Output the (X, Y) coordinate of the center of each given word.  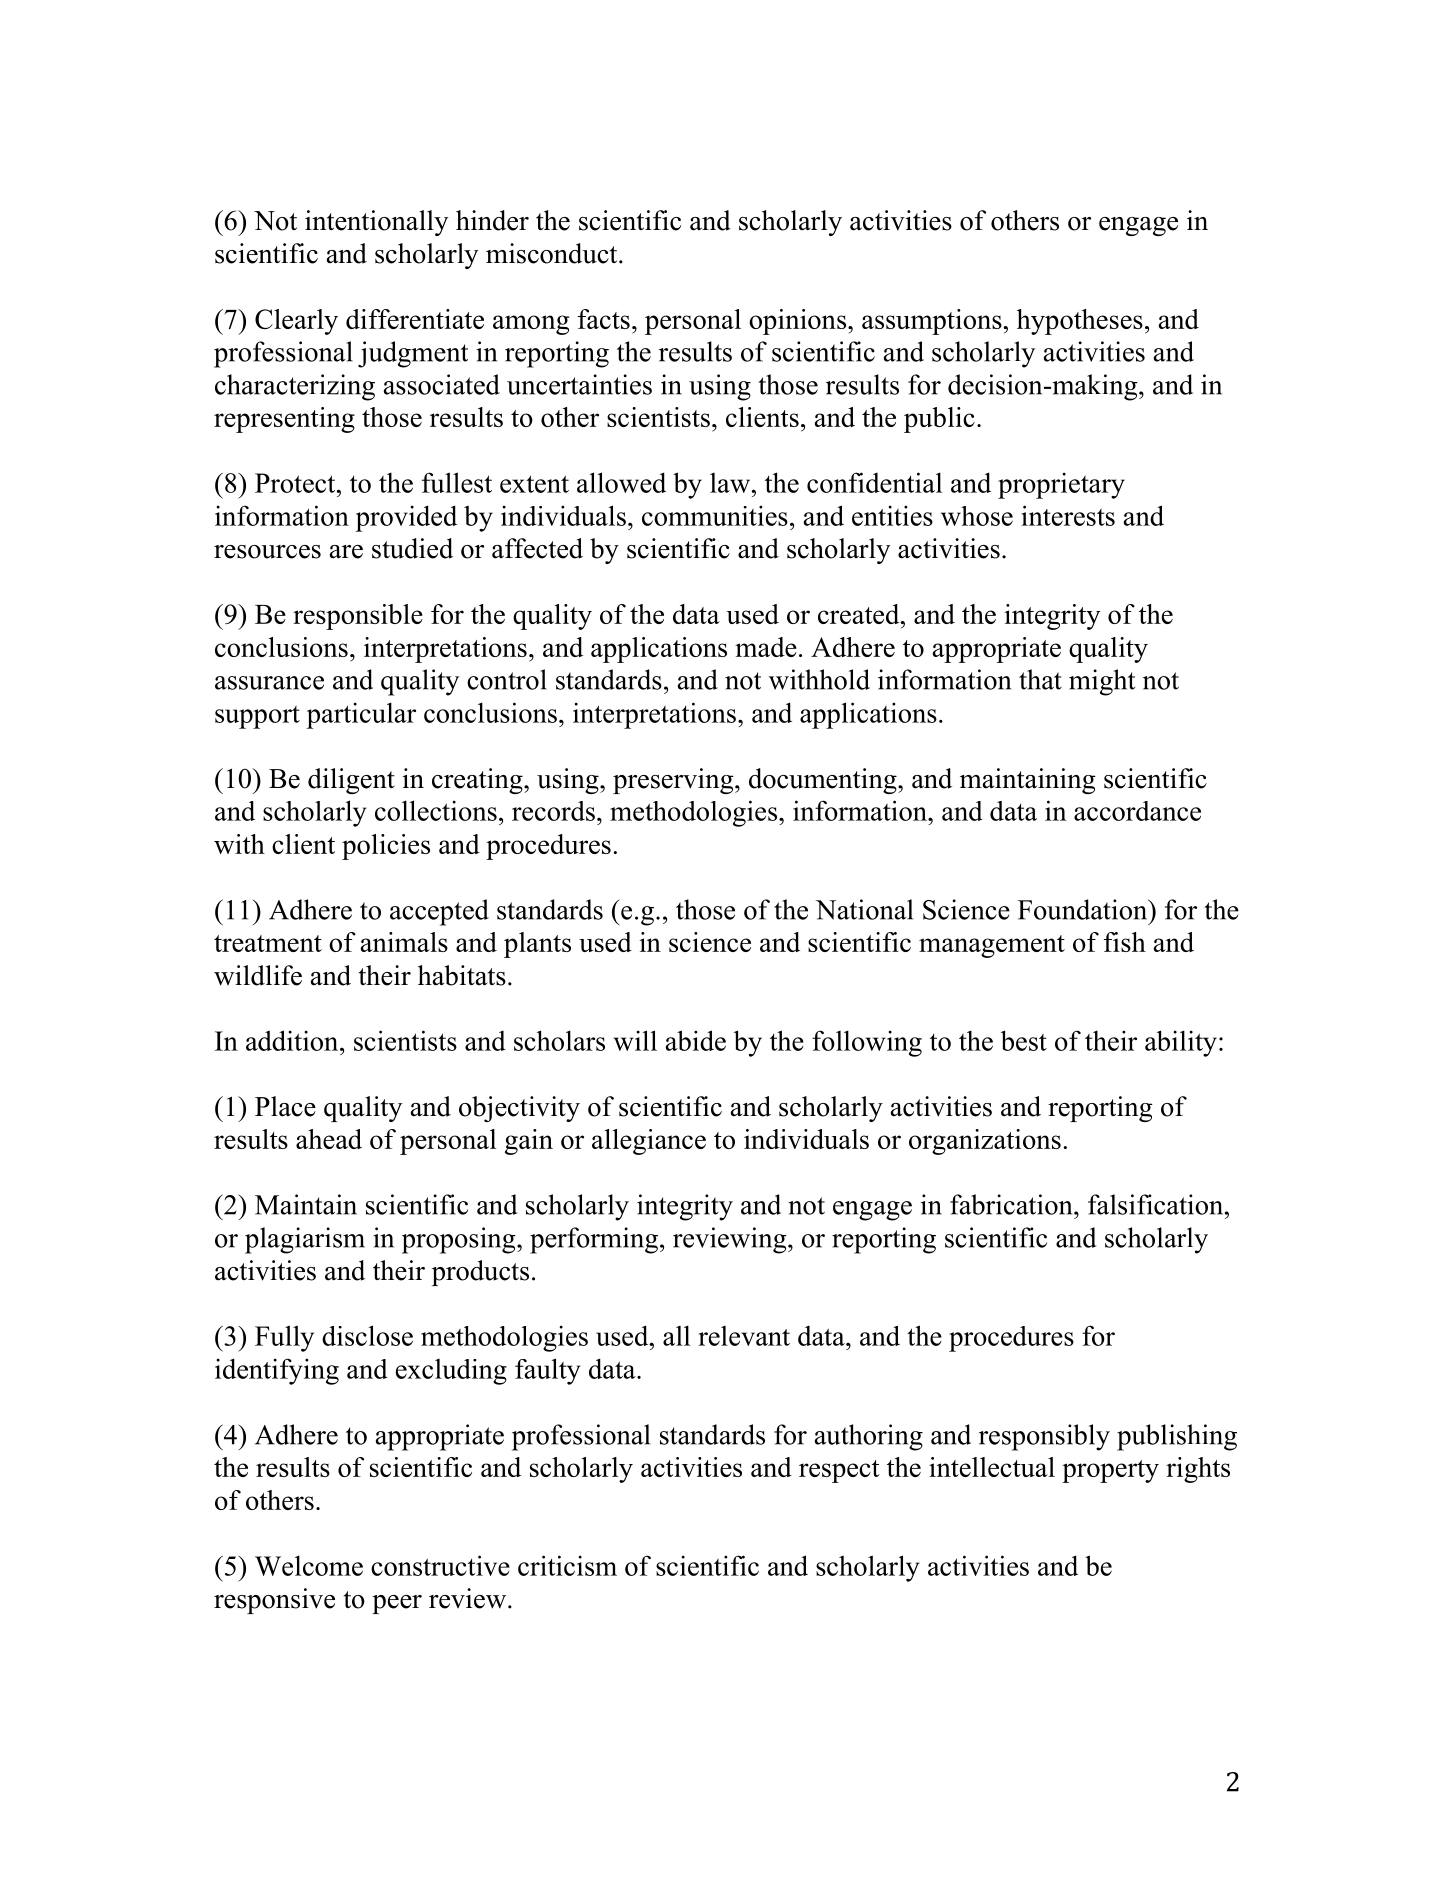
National (864, 909)
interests (1068, 515)
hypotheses (1080, 322)
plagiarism (305, 1240)
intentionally (377, 223)
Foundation (1084, 909)
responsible (358, 617)
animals (404, 942)
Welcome (309, 1565)
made (766, 647)
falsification (1157, 1204)
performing (594, 1240)
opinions (797, 322)
